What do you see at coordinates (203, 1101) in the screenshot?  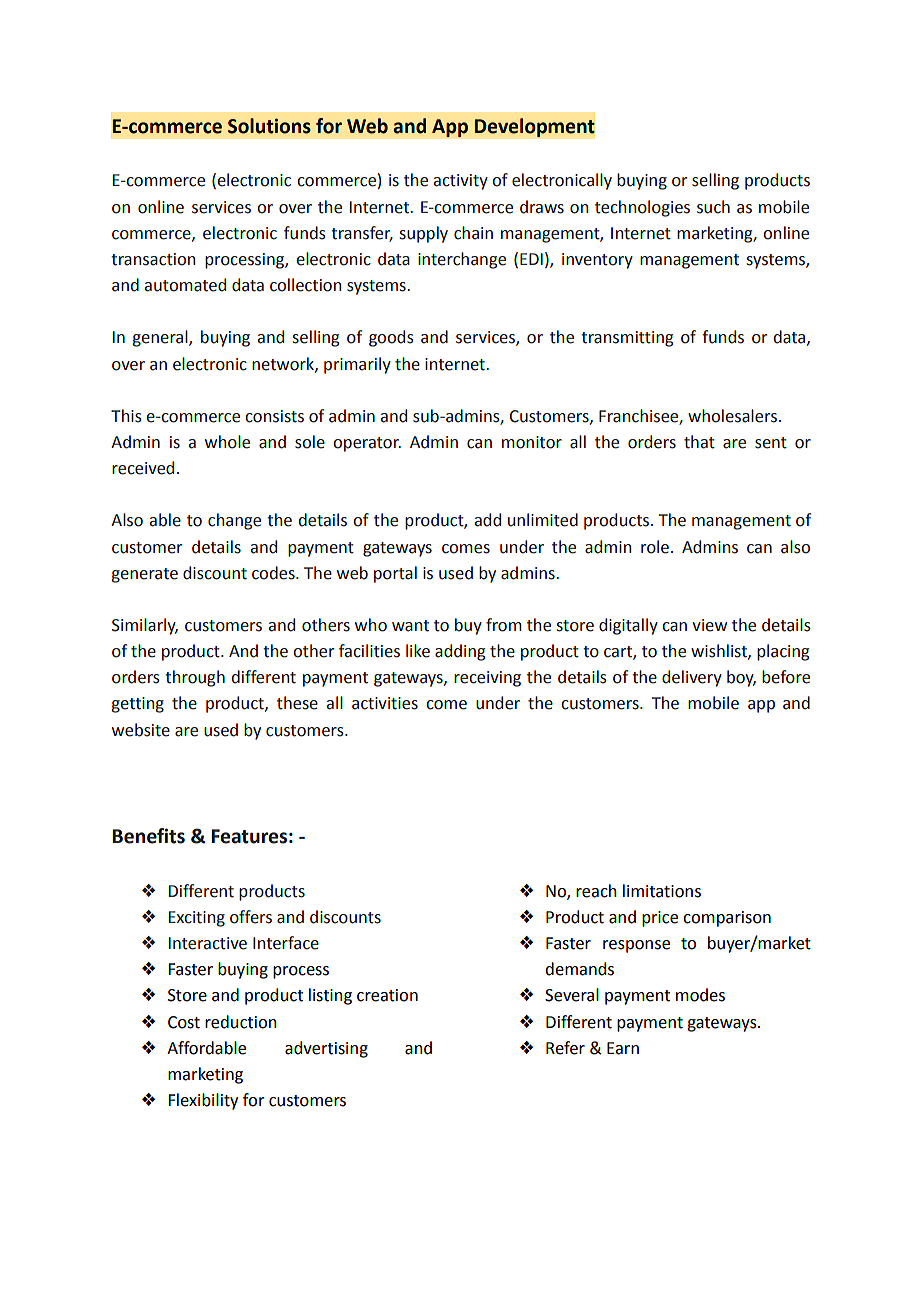 I see `Flexibility` at bounding box center [203, 1101].
